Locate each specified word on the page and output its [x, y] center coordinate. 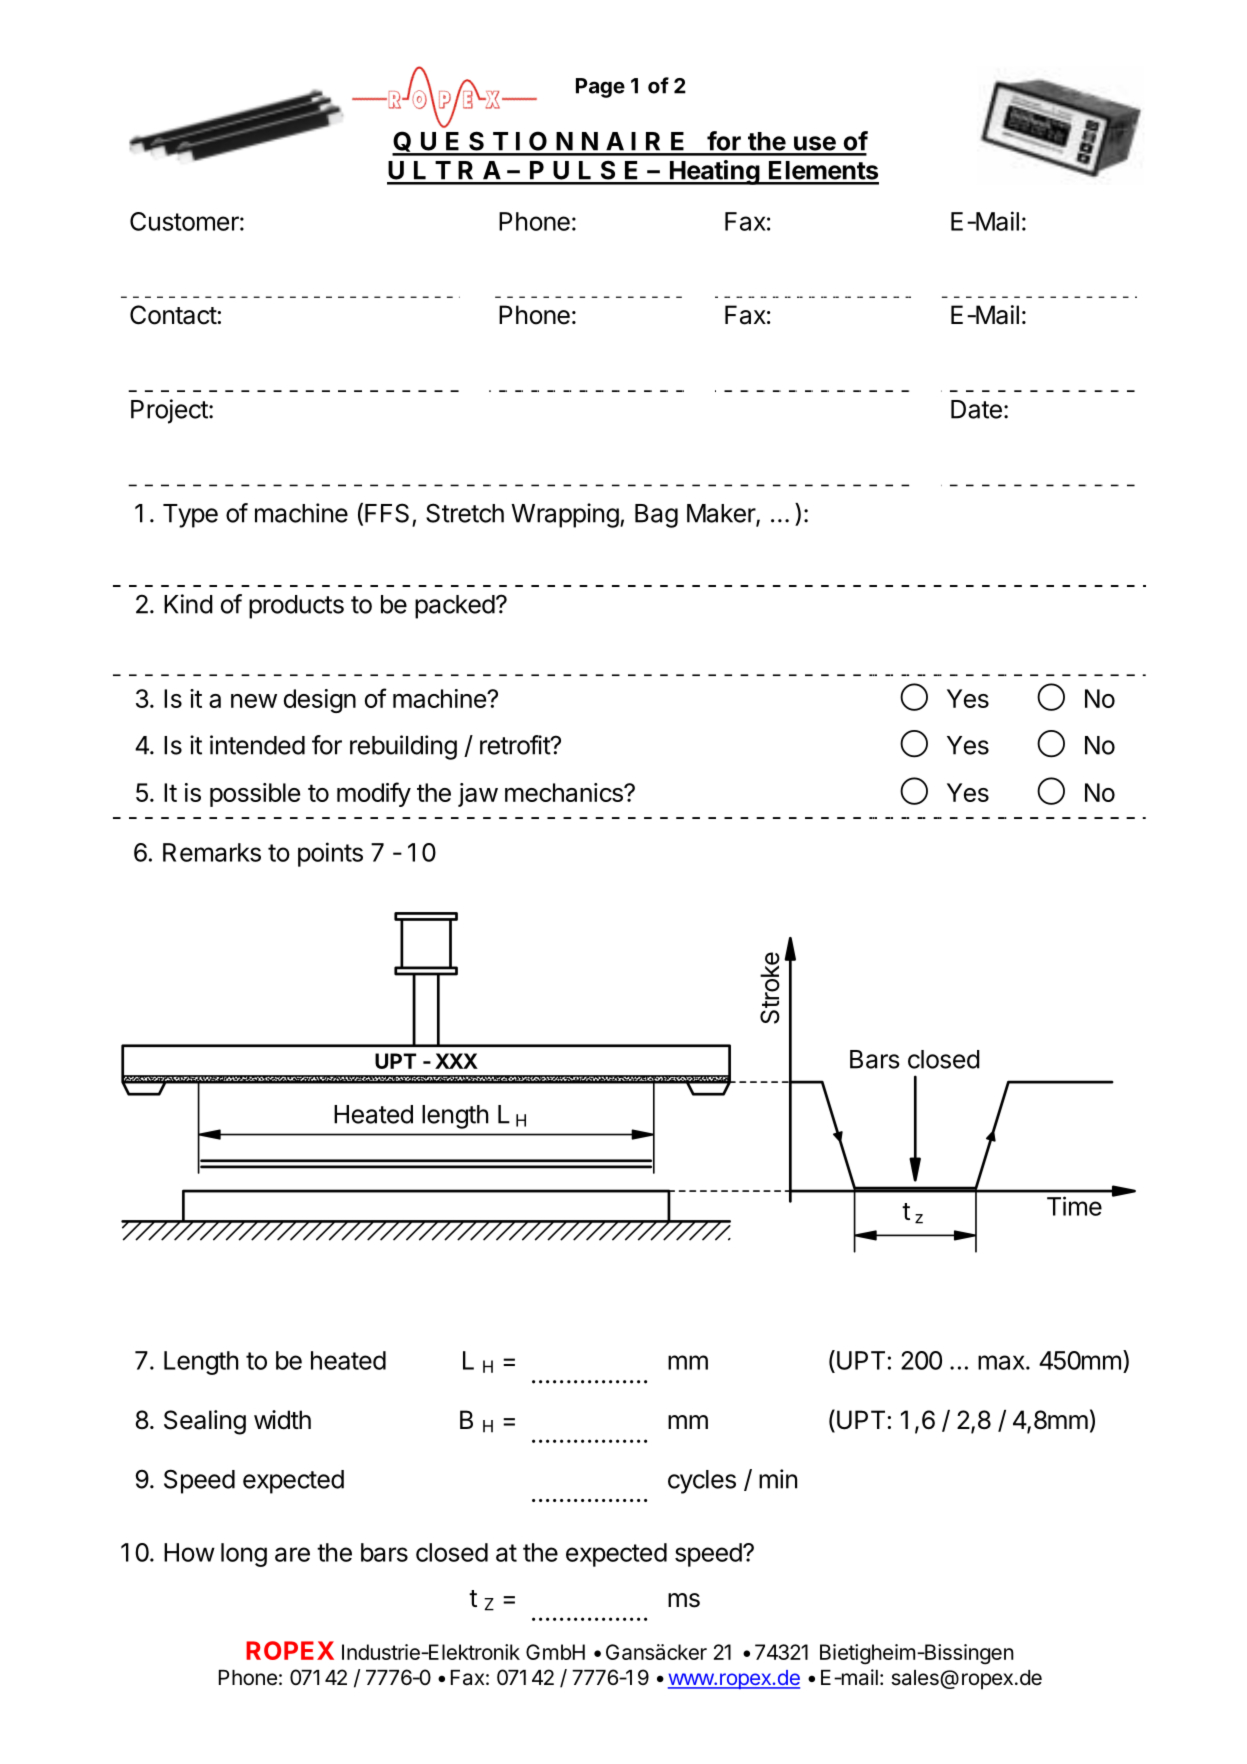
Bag [656, 516]
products [296, 607]
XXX [456, 1061]
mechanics [565, 792]
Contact [173, 315]
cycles [702, 1482]
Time [1074, 1206]
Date [976, 409]
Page [600, 88]
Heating [714, 172]
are [292, 1554]
